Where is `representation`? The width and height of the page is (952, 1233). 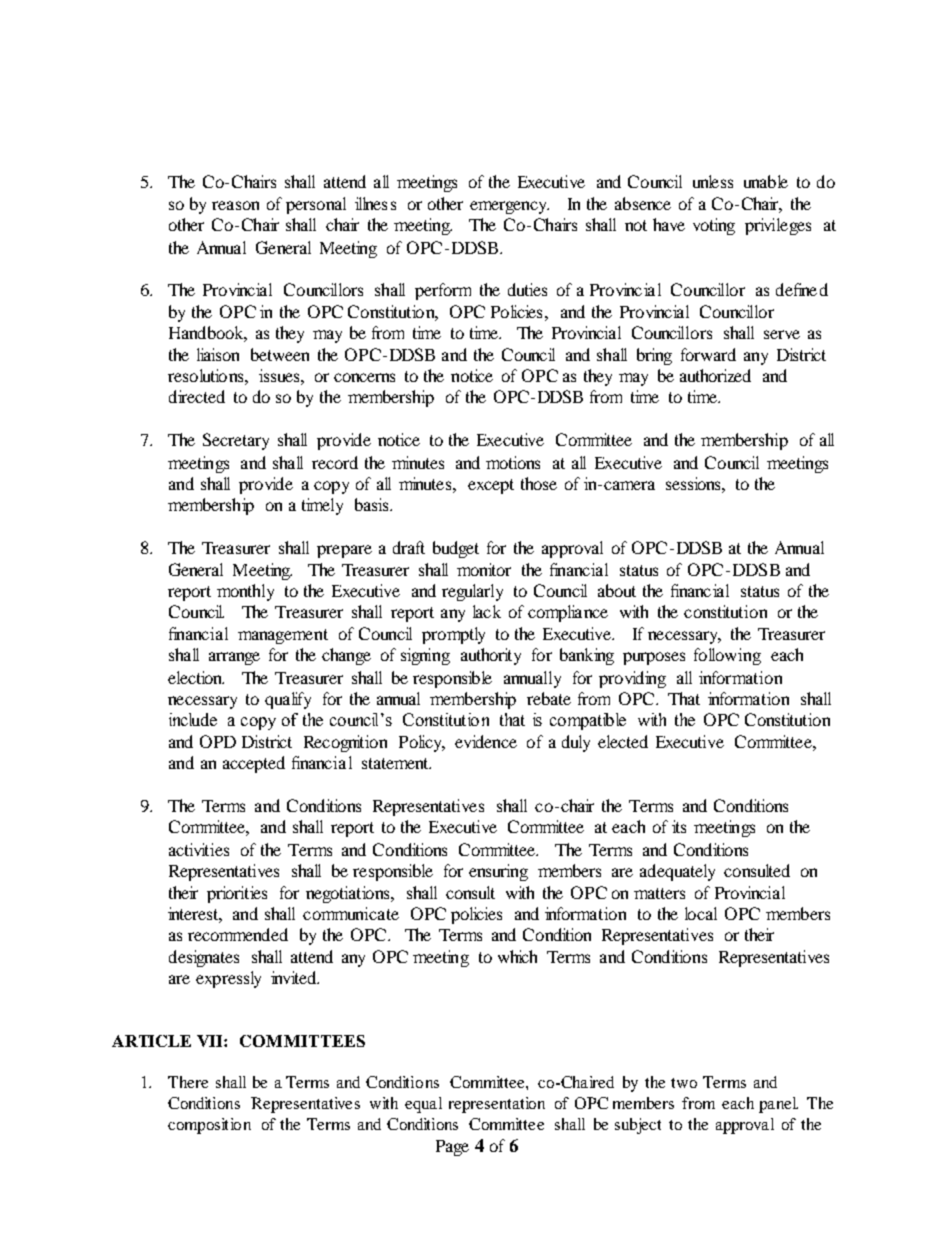
representation is located at coordinates (497, 1105).
